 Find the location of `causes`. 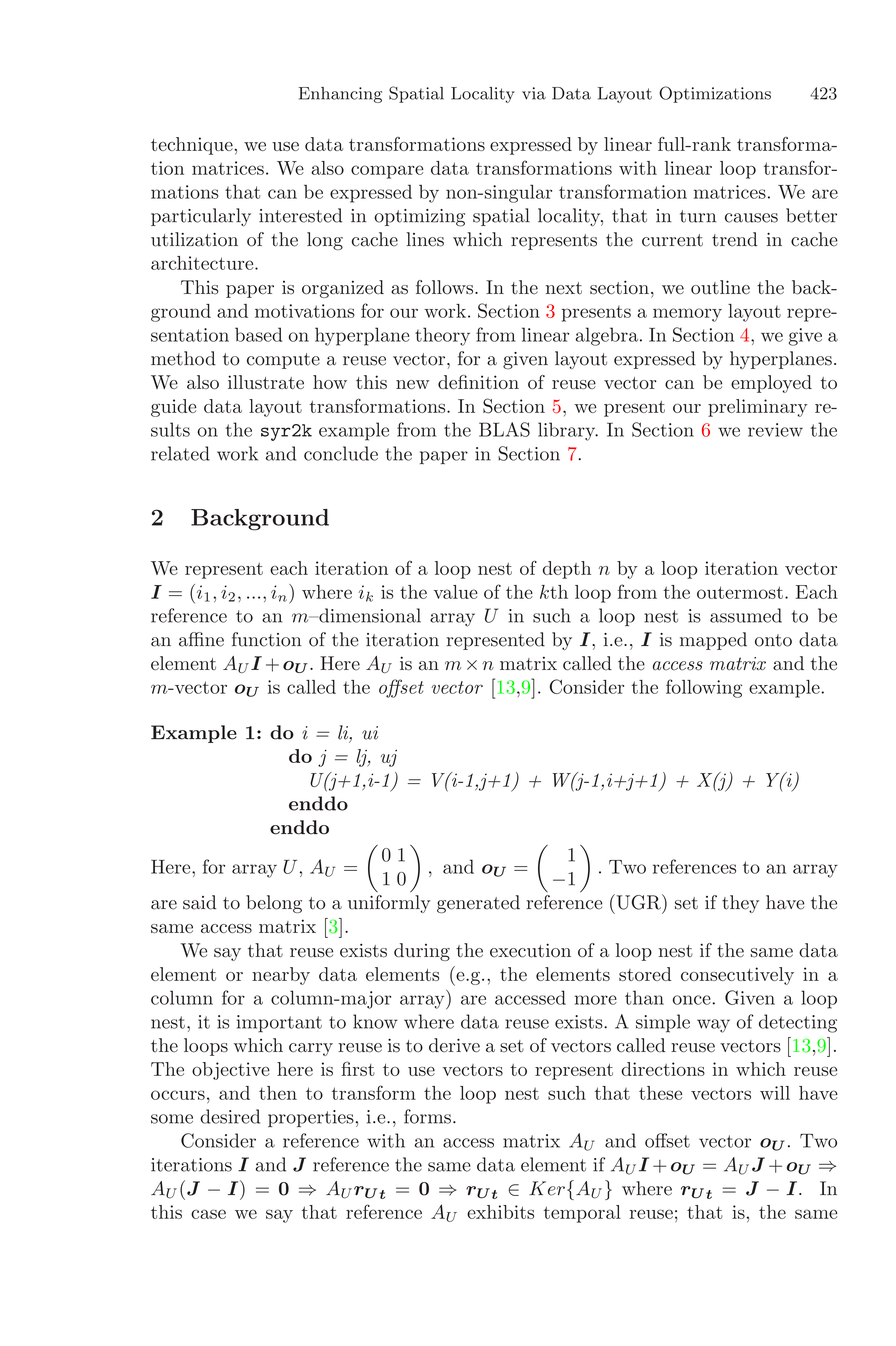

causes is located at coordinates (751, 218).
